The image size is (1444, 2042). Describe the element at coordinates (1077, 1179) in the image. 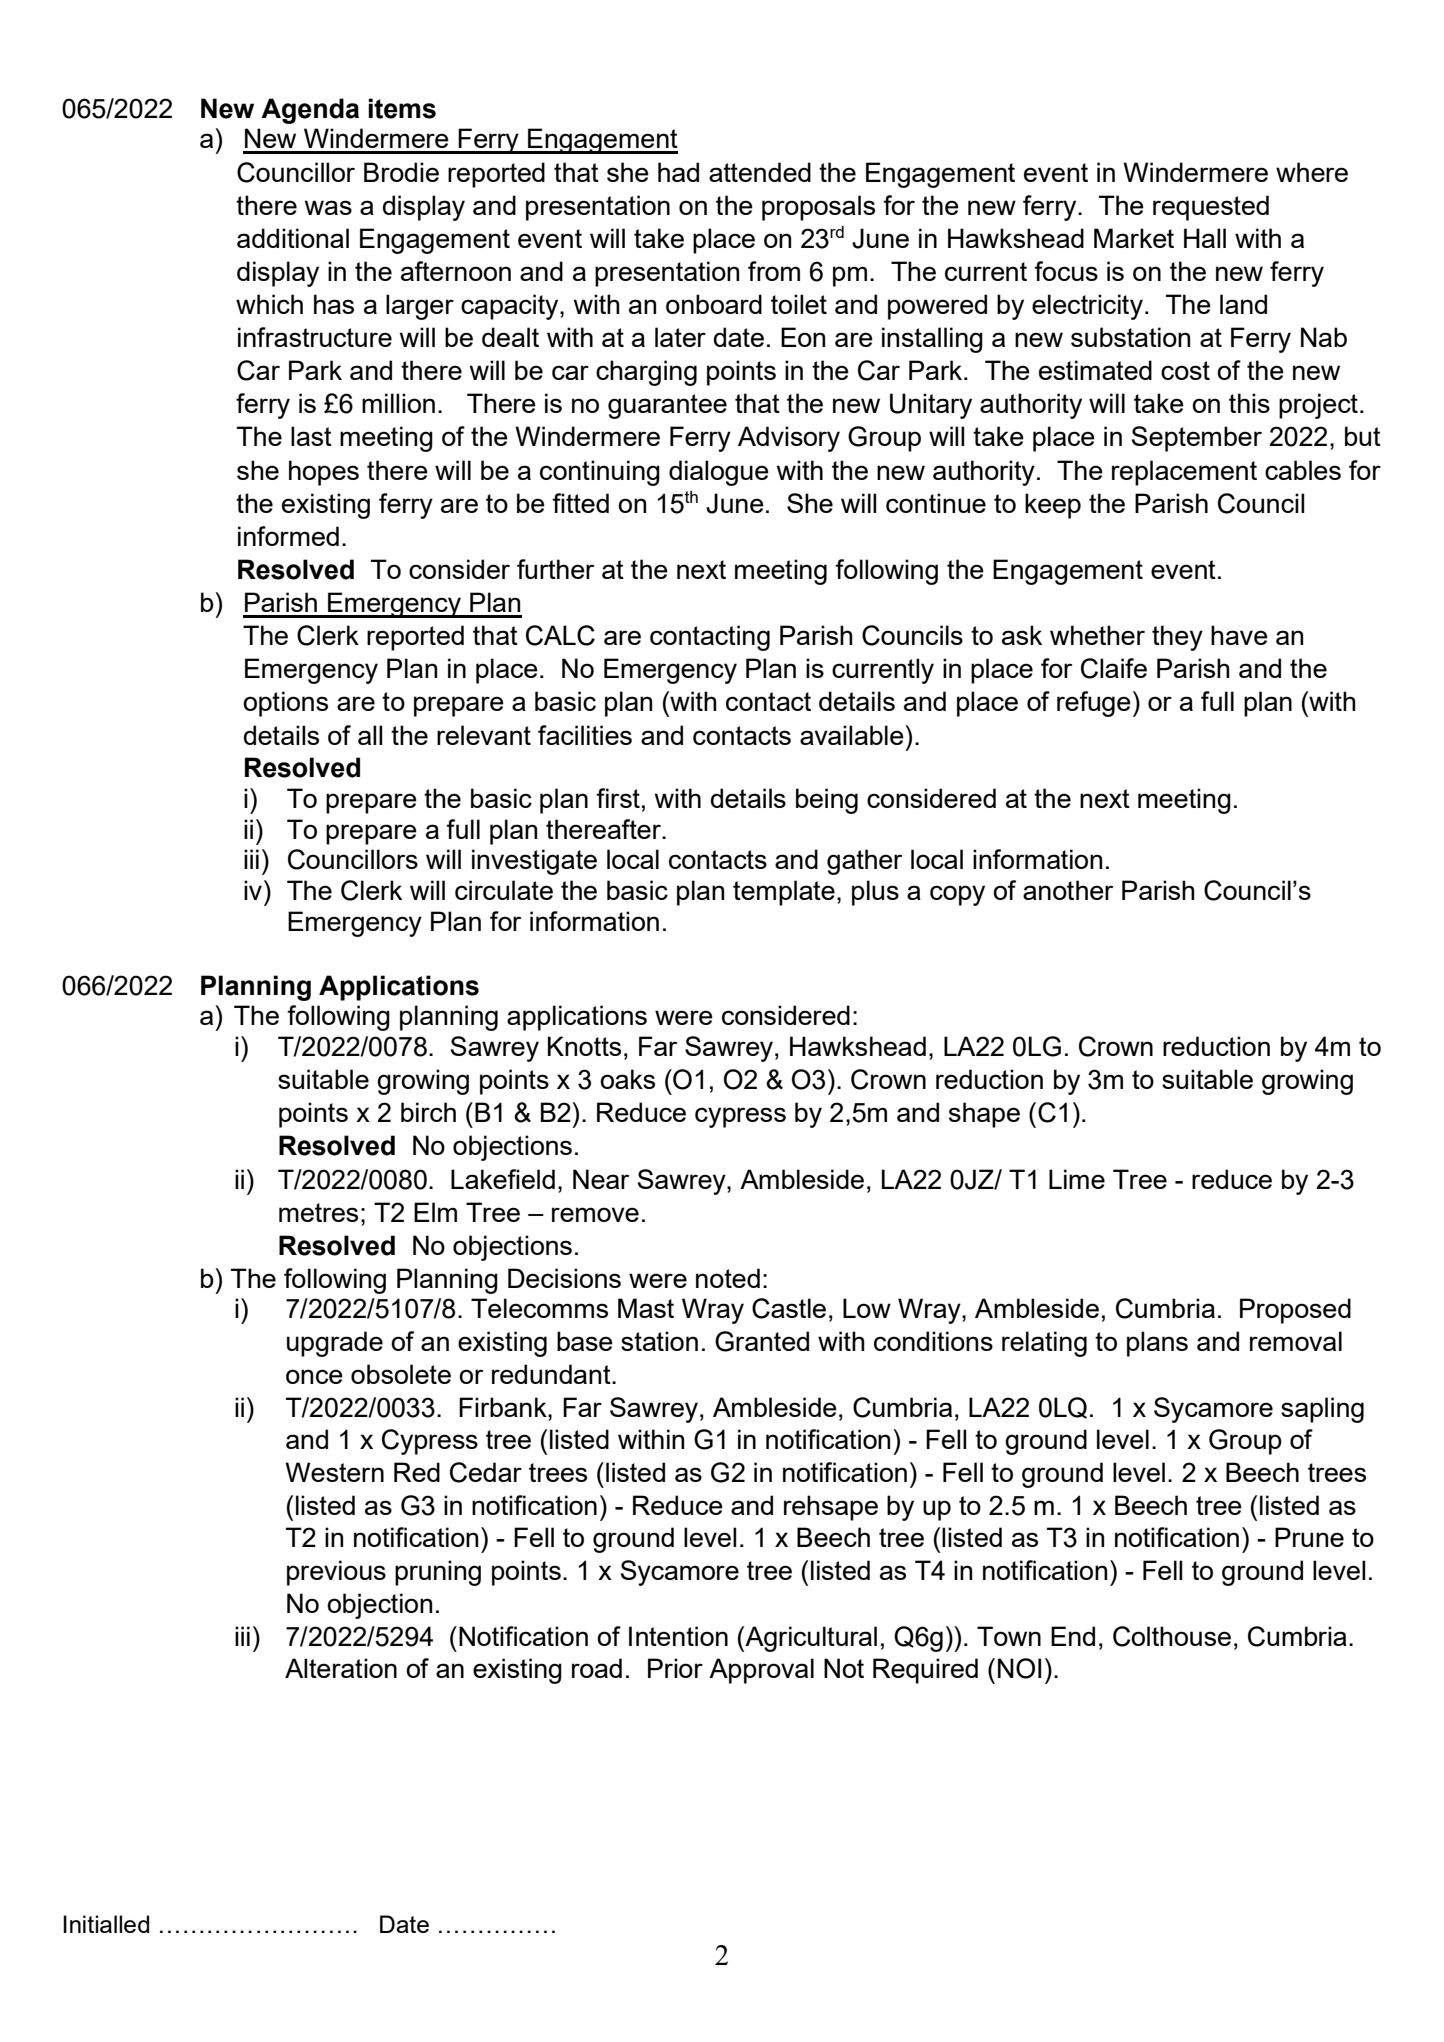

I see `Lime` at that location.
